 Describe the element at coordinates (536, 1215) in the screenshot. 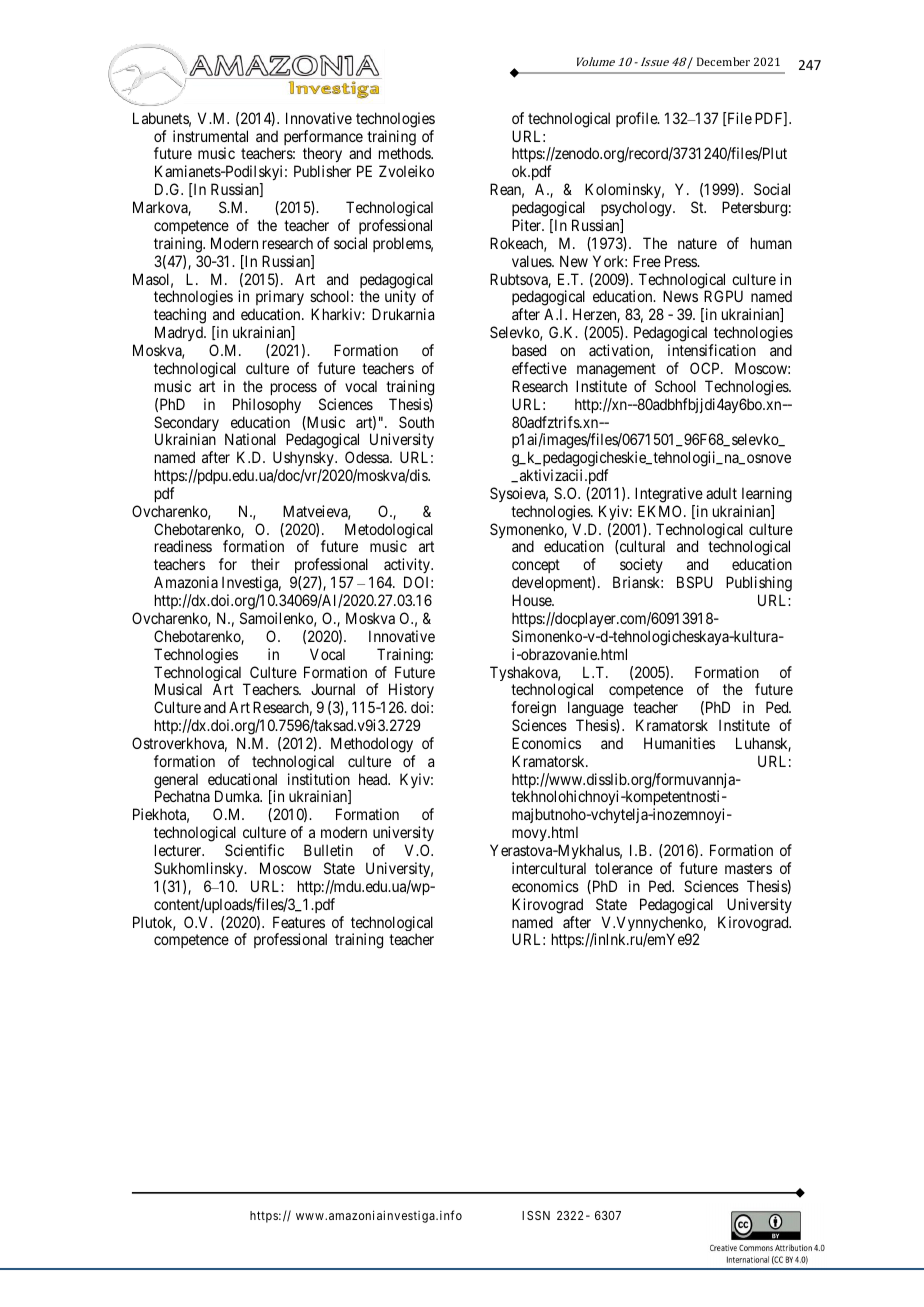

I see `ISSN` at that location.
